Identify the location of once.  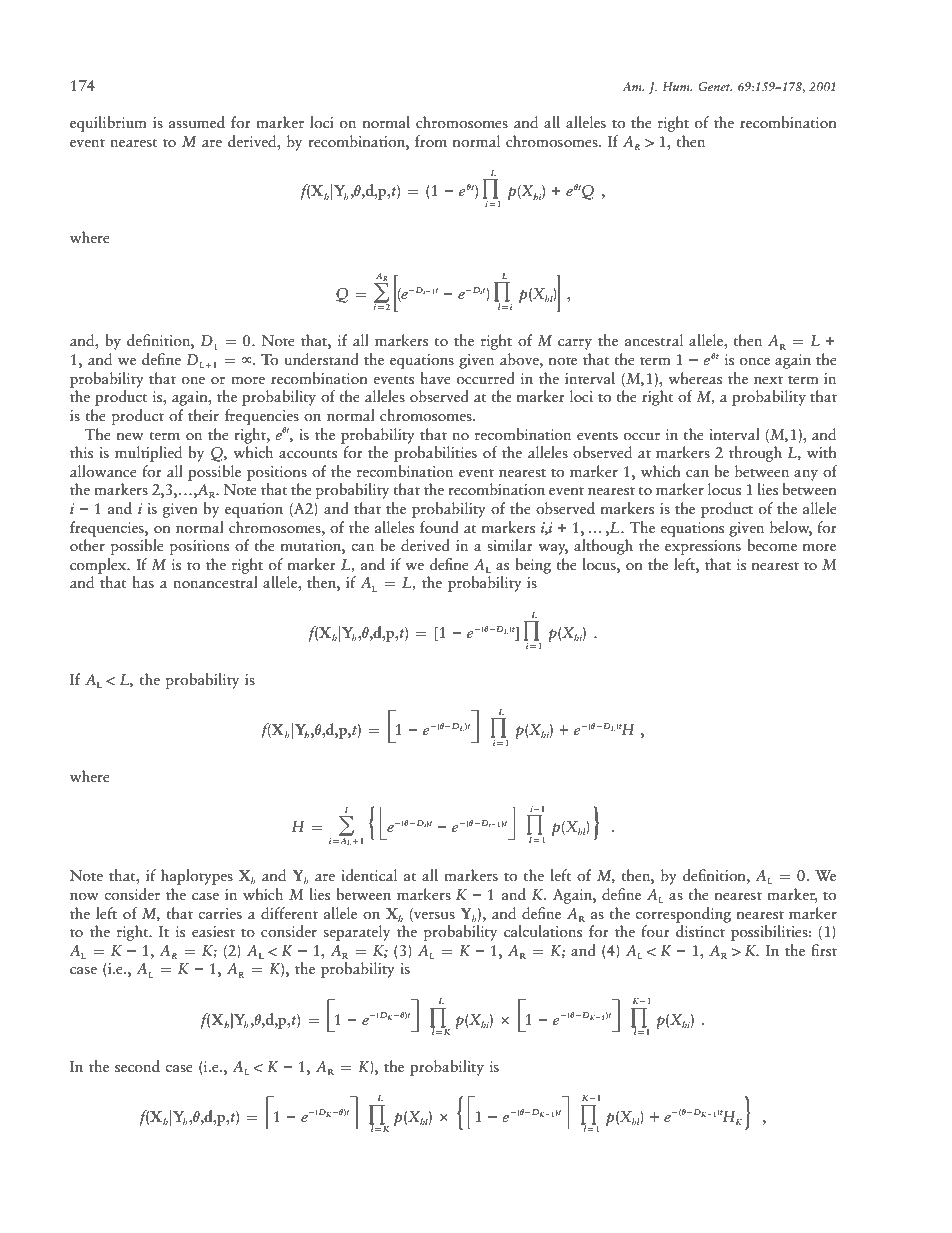
(755, 361).
